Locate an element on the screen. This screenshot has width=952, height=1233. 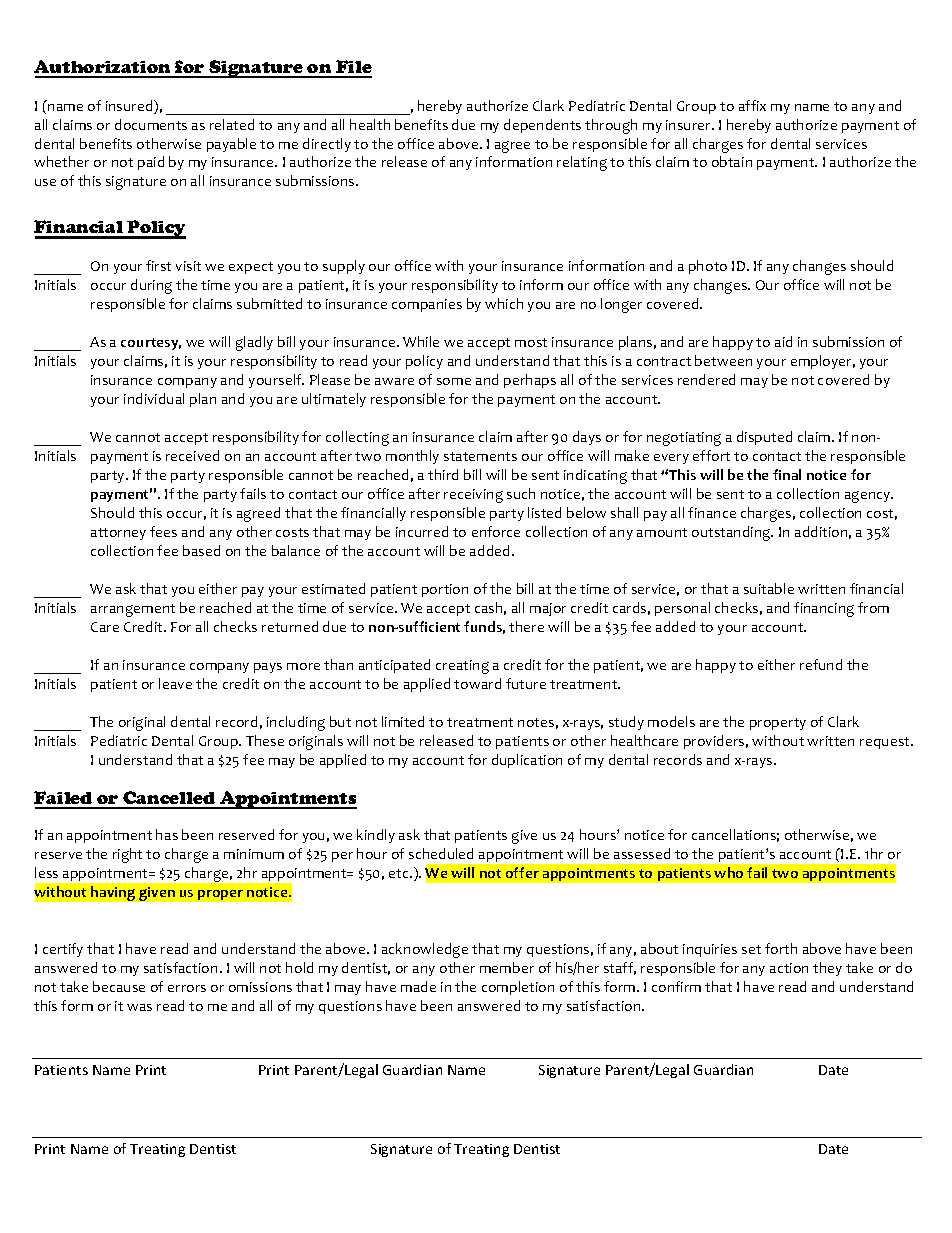
fees is located at coordinates (163, 531).
